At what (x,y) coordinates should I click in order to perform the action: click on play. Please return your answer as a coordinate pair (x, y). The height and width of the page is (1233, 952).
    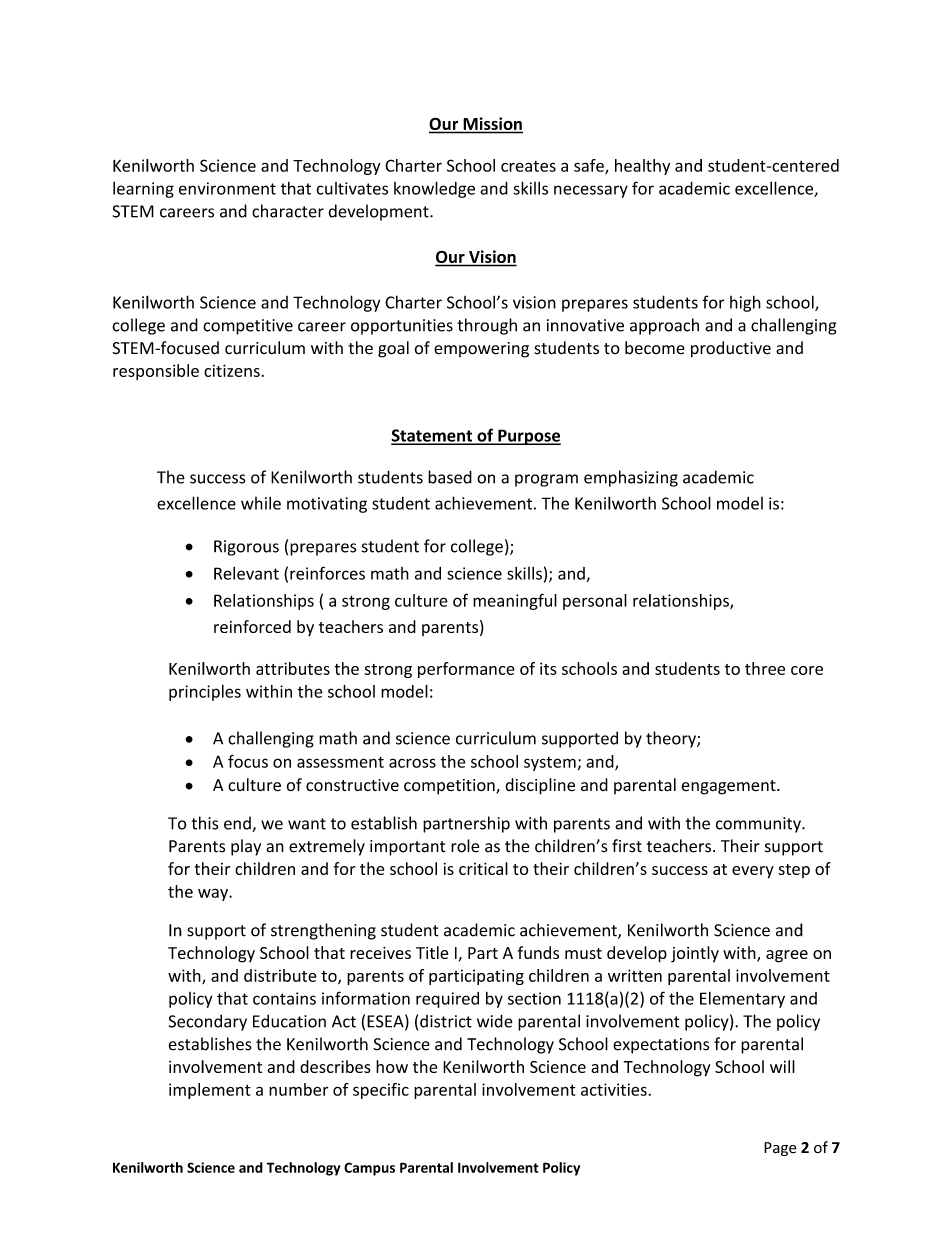
    Looking at the image, I should click on (246, 847).
